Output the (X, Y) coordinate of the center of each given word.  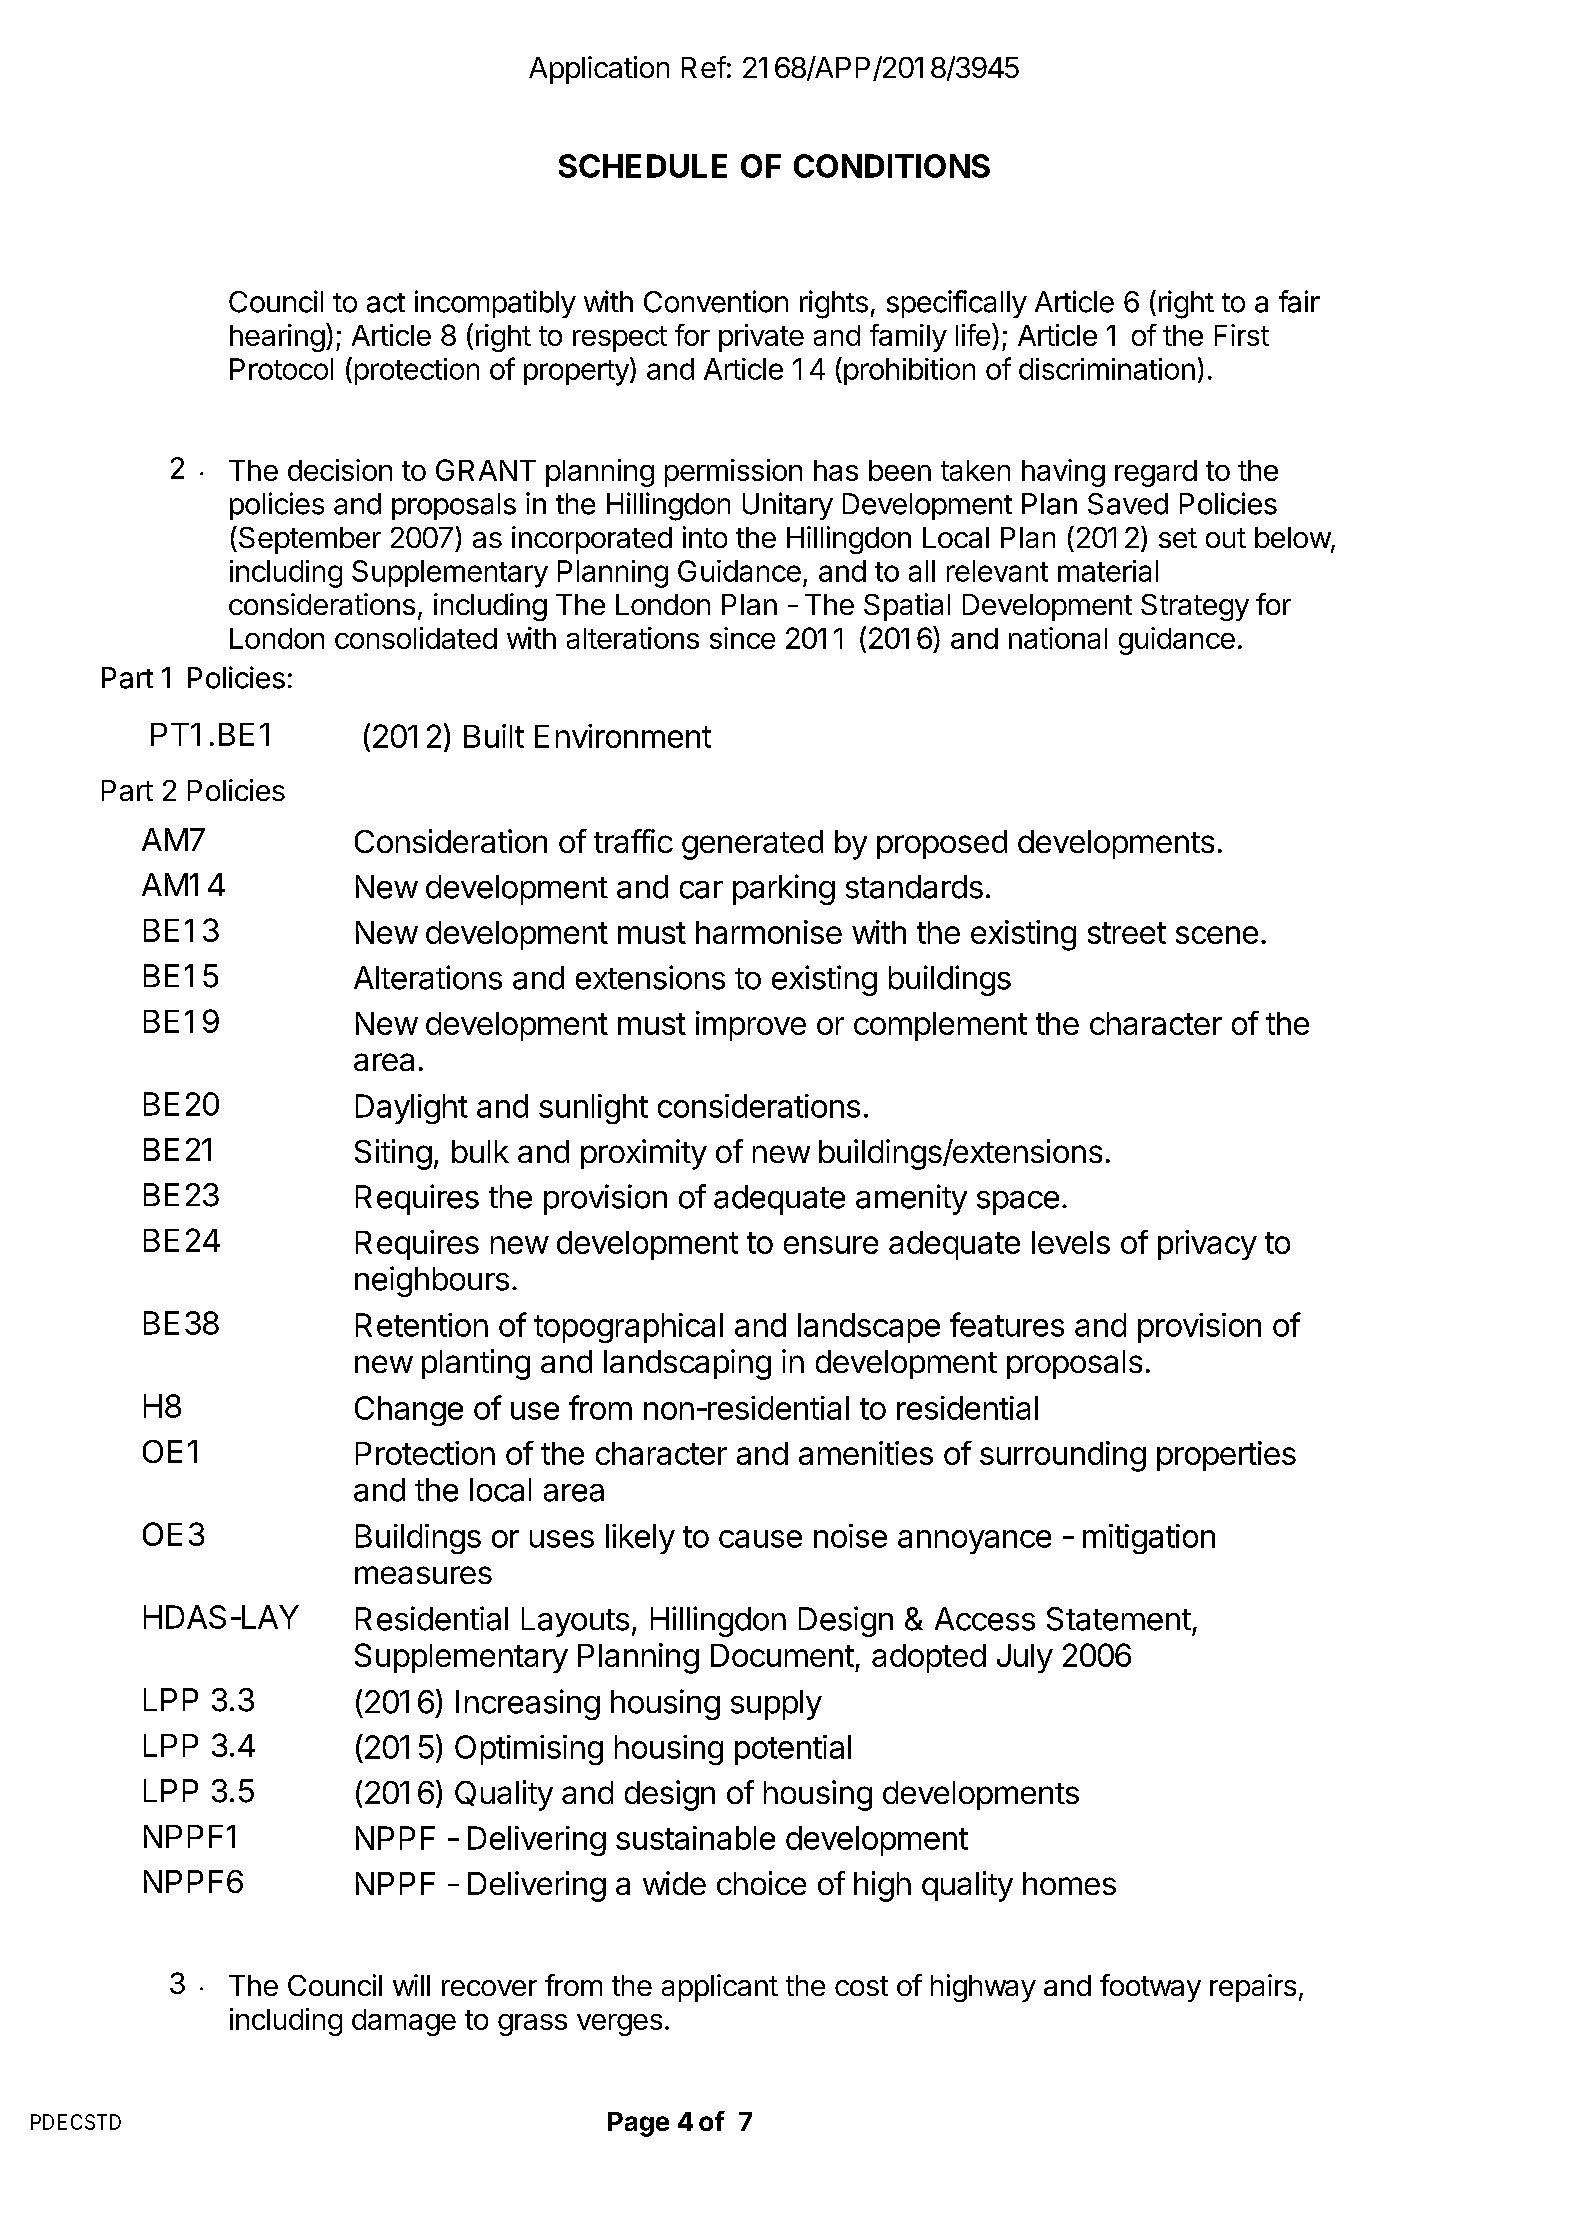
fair (1299, 301)
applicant (720, 1988)
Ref (704, 67)
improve (751, 1026)
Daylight (412, 1109)
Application (599, 70)
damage (404, 2022)
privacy (1207, 1245)
